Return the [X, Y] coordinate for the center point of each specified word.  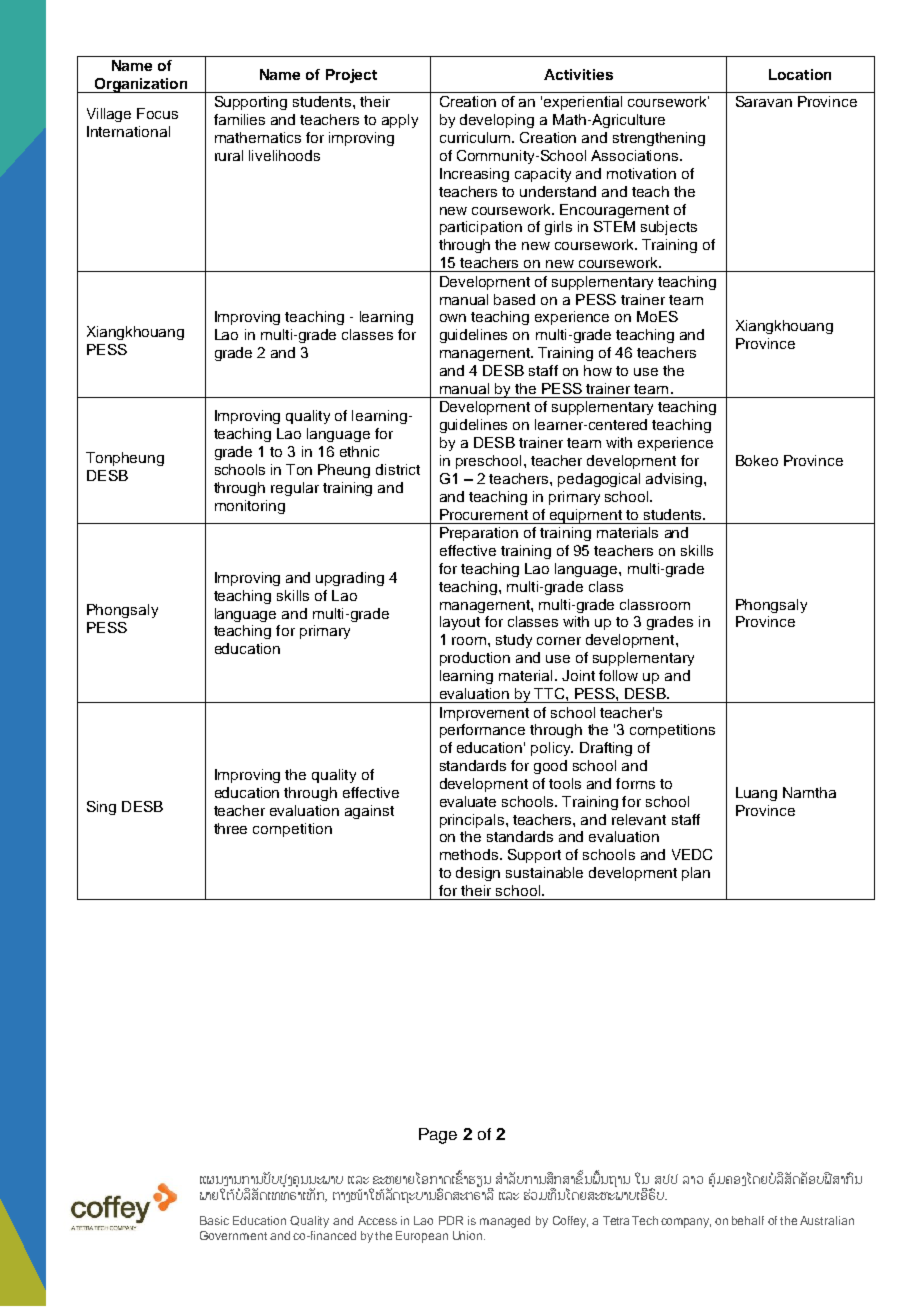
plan [696, 874]
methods [470, 854]
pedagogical [599, 480]
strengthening [659, 139]
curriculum [475, 137]
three [230, 828]
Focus [157, 113]
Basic [214, 1220]
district [398, 469]
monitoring [250, 507]
